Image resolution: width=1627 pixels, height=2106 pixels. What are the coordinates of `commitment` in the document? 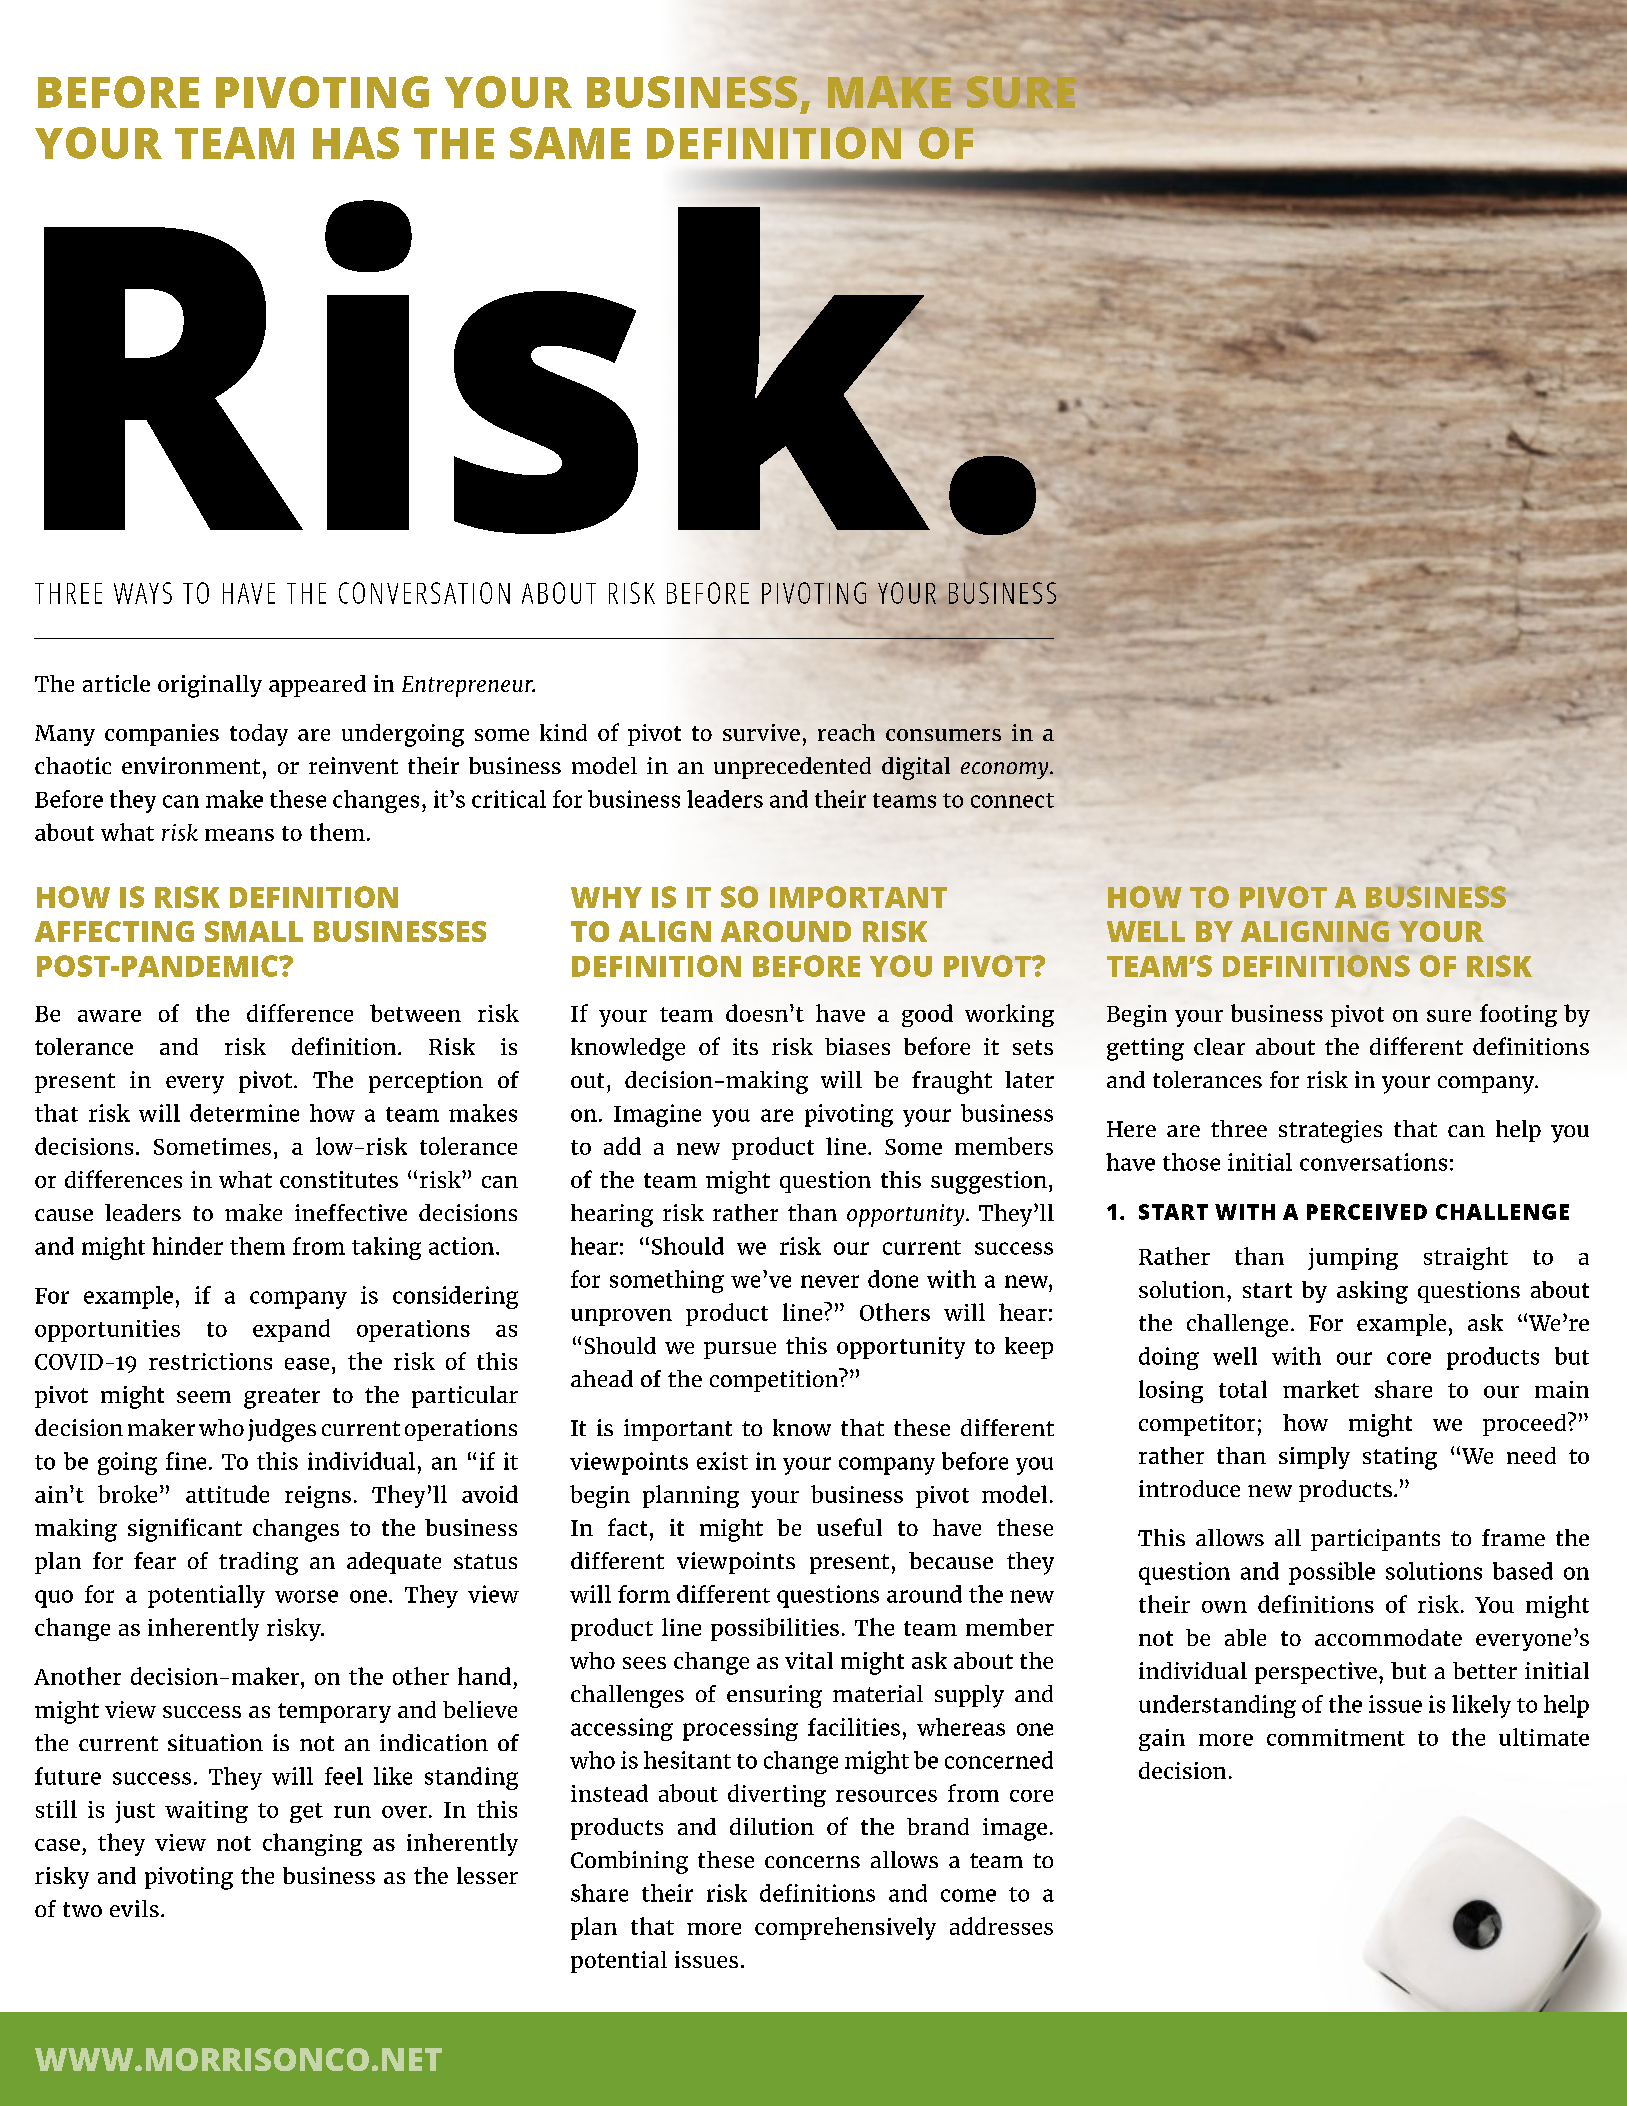 It's located at (1336, 1737).
